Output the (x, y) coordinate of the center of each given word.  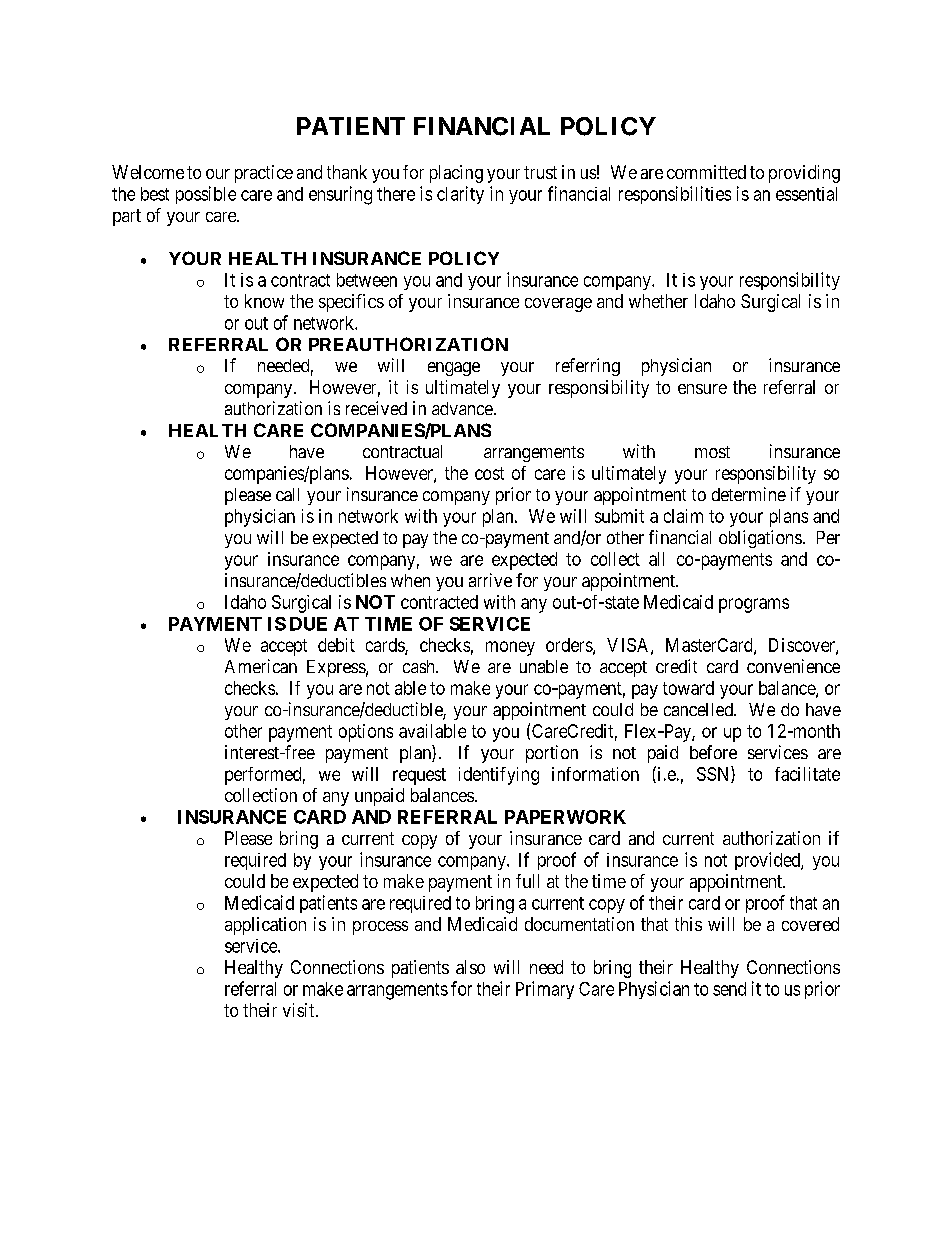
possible (206, 195)
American (261, 666)
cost (489, 473)
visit (300, 1010)
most (712, 452)
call (287, 494)
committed (706, 172)
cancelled (699, 709)
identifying (499, 776)
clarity (460, 195)
